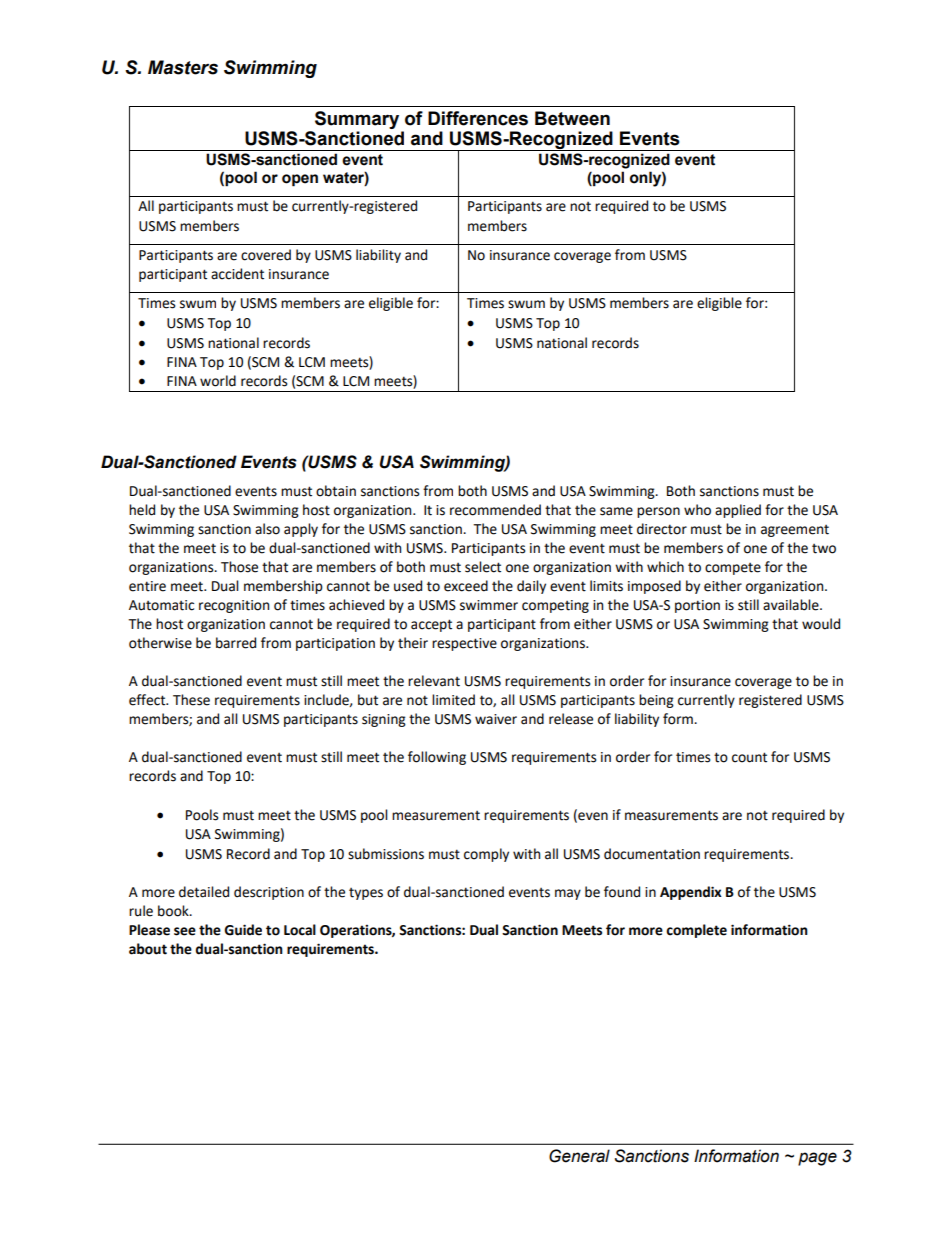  What do you see at coordinates (218, 381) in the image?
I see `world` at bounding box center [218, 381].
